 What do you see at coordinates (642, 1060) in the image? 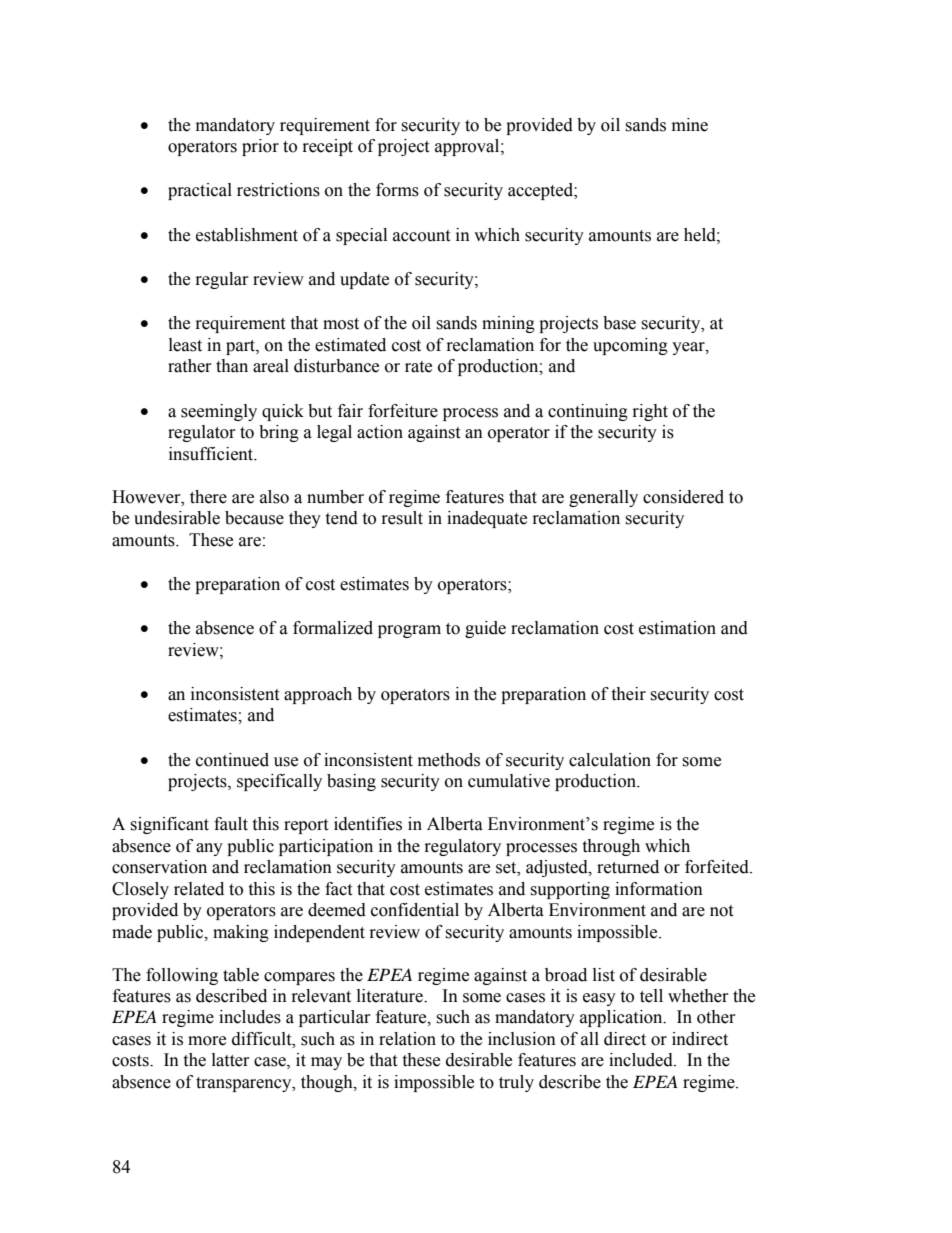
I see `included` at bounding box center [642, 1060].
